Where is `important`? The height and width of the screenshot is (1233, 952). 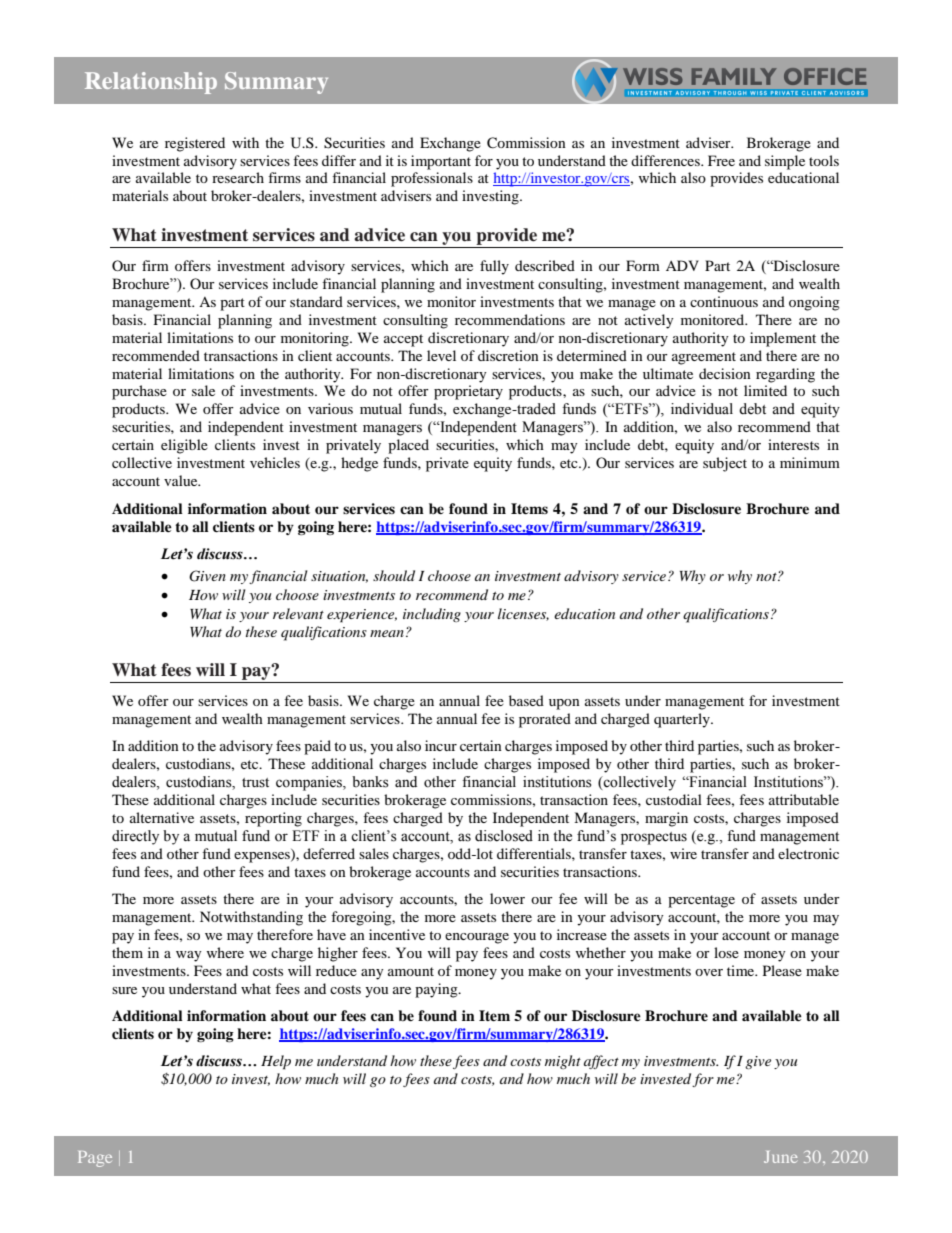
important is located at coordinates (441, 162).
